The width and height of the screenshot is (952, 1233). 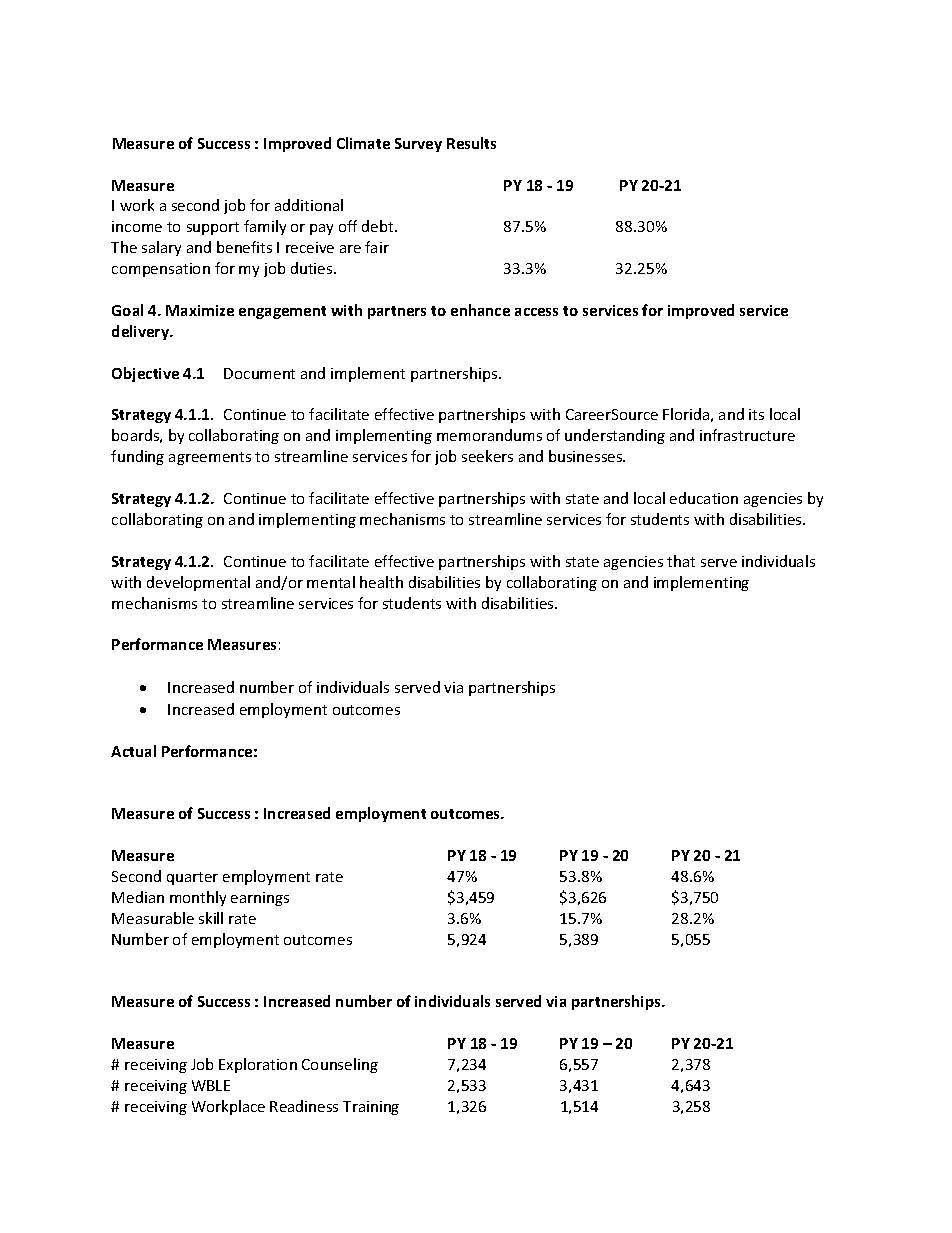 I want to click on Training, so click(x=371, y=1108).
